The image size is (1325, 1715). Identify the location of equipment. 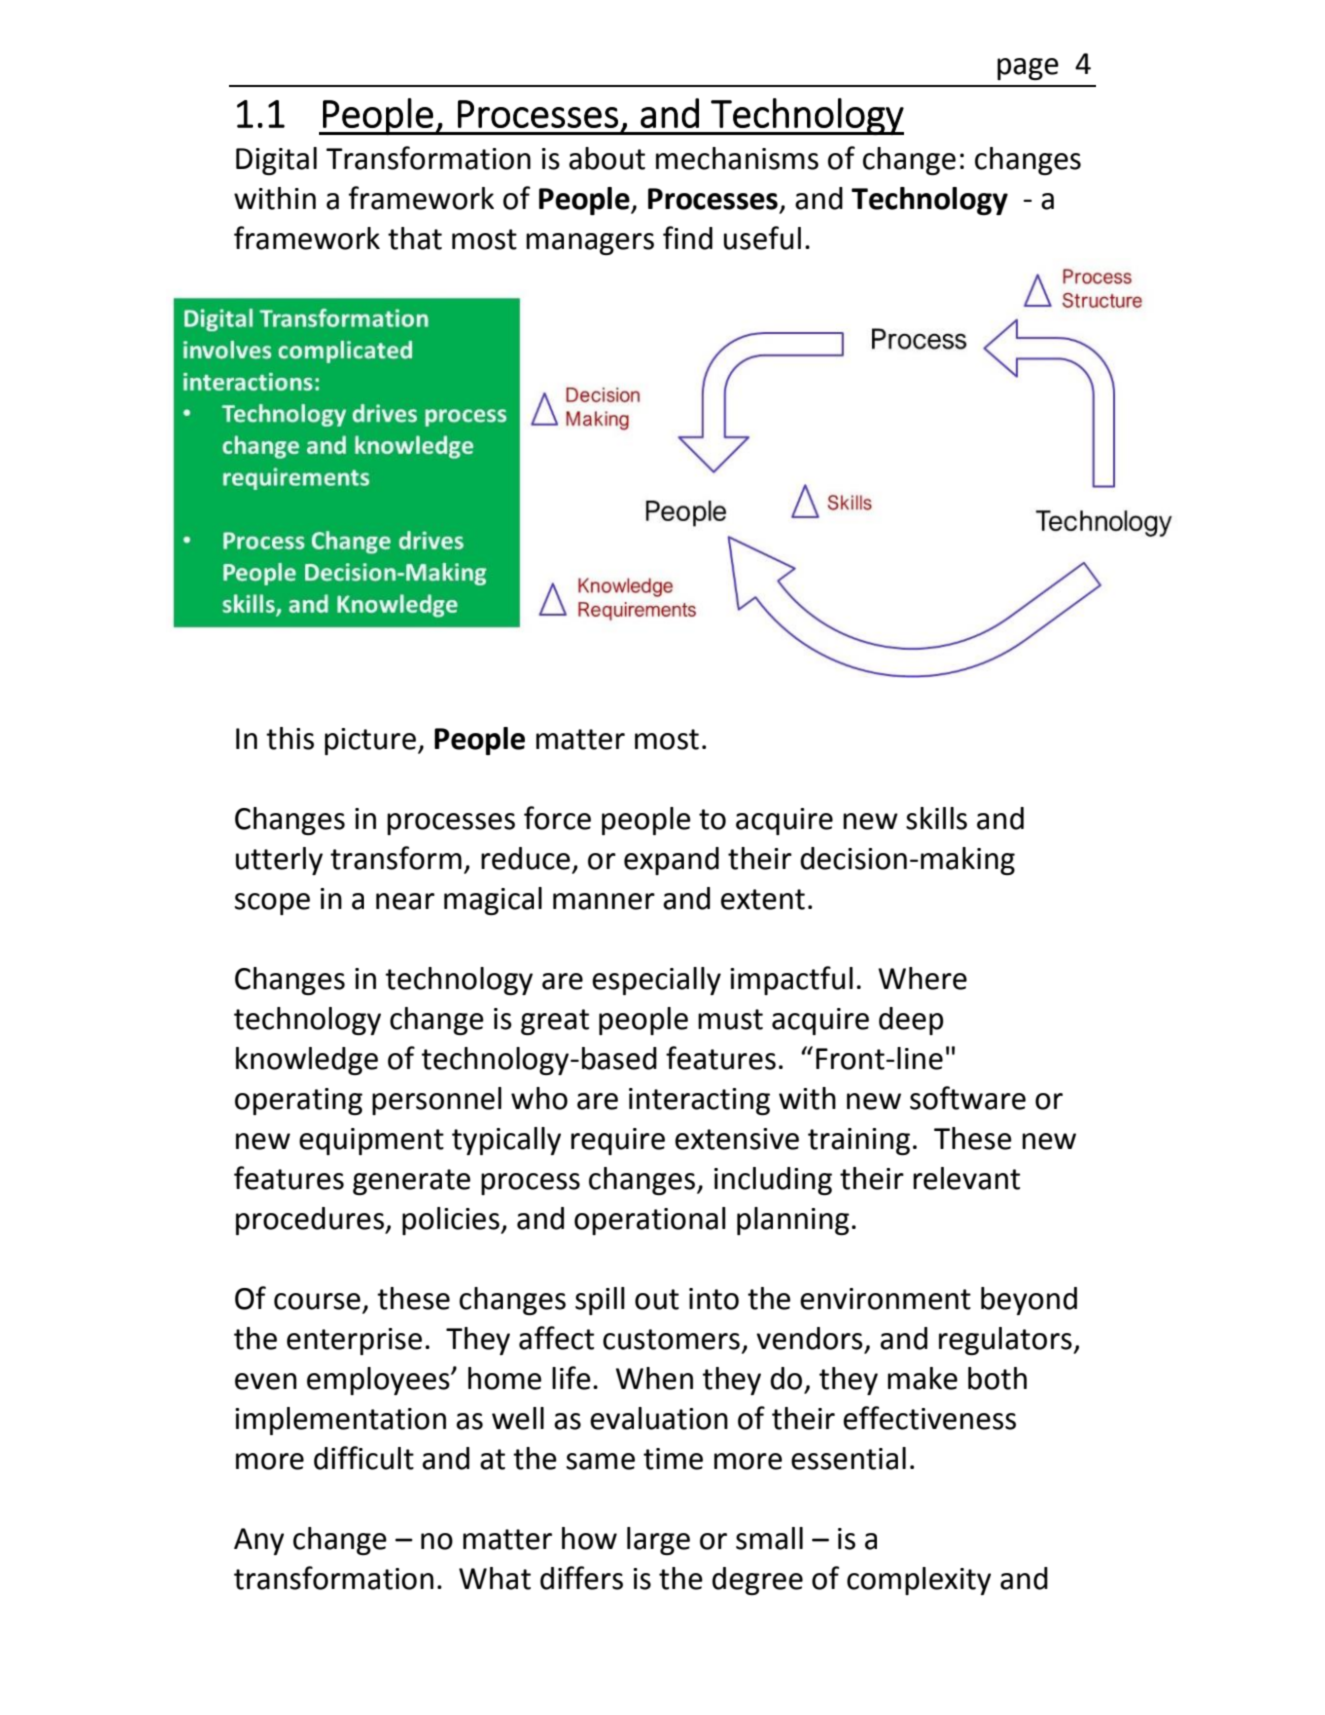
(371, 1141).
